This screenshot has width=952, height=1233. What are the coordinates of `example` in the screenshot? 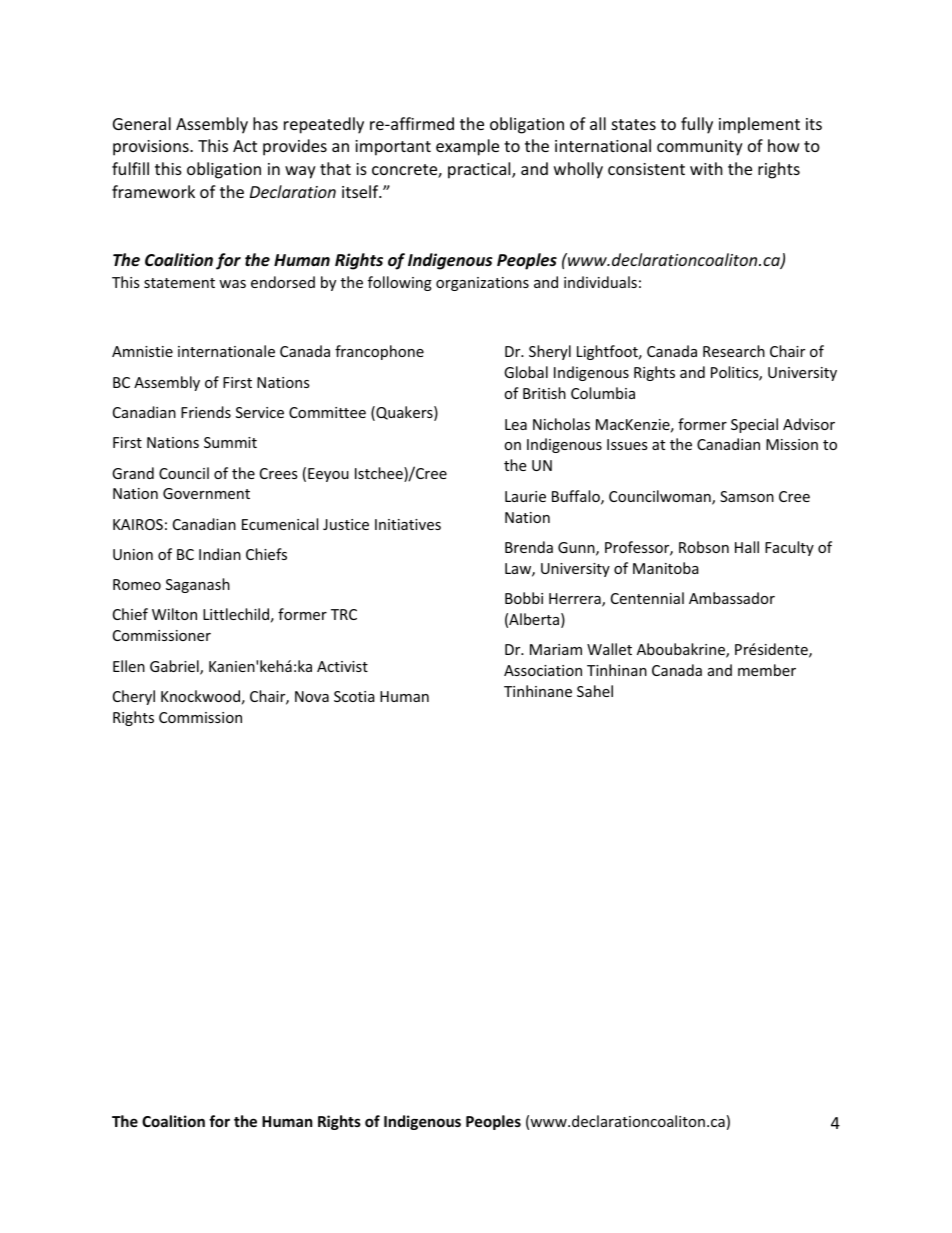 It's located at (467, 147).
